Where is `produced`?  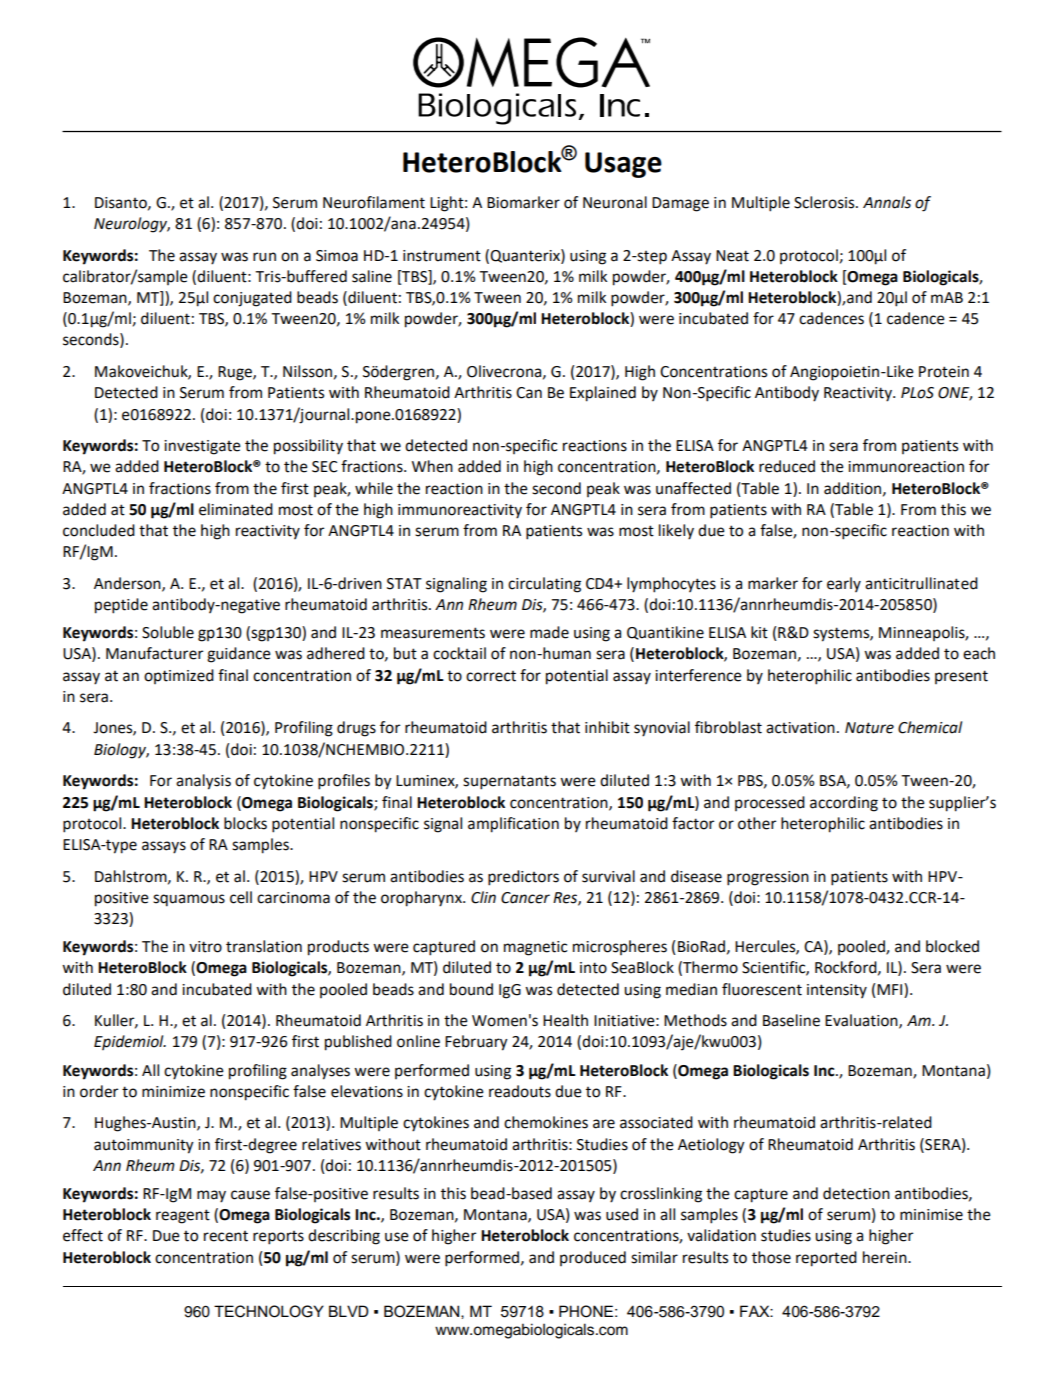
produced is located at coordinates (593, 1258).
